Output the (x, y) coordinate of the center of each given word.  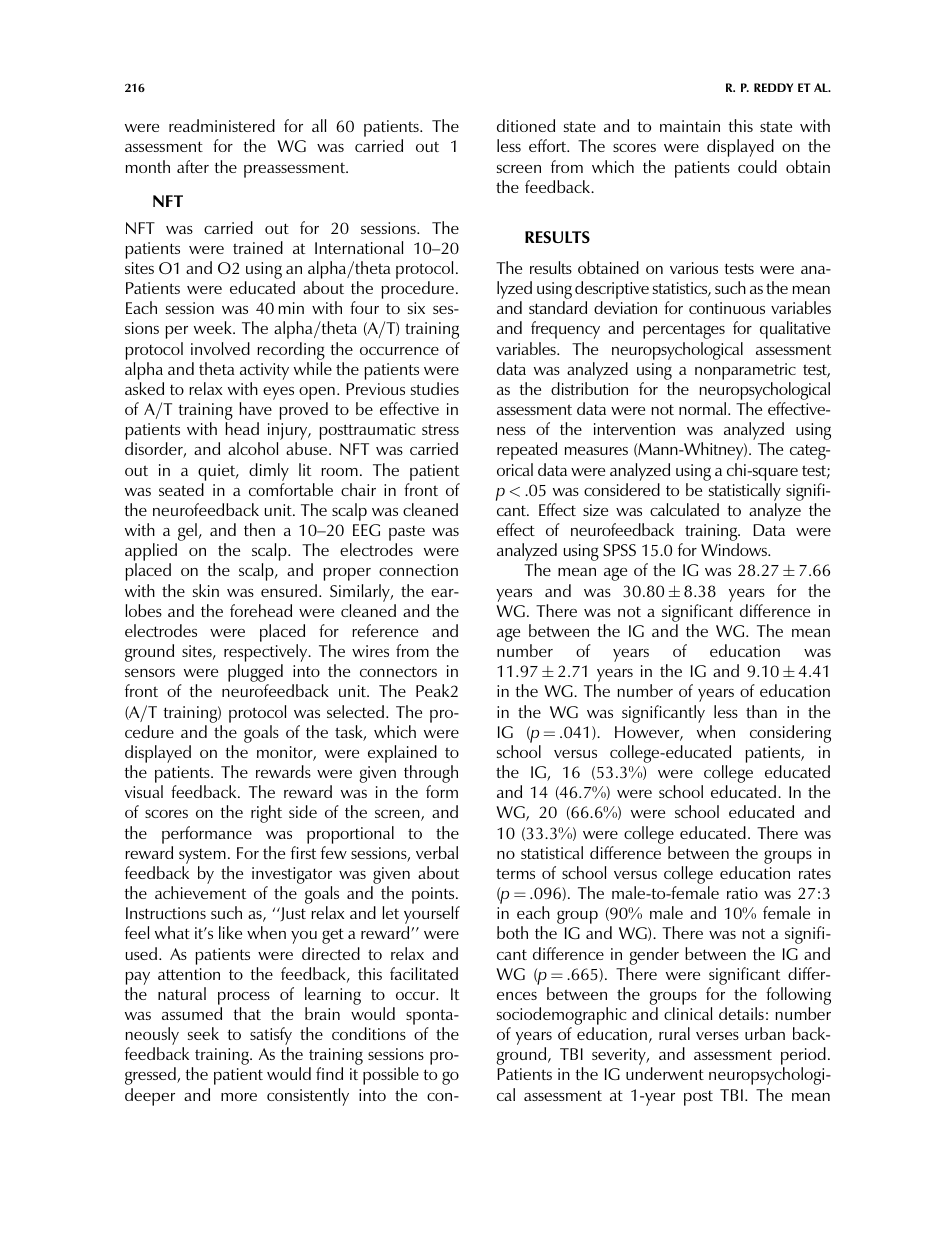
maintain (690, 126)
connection (418, 570)
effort (549, 145)
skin (206, 590)
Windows (735, 549)
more (239, 1097)
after (193, 166)
